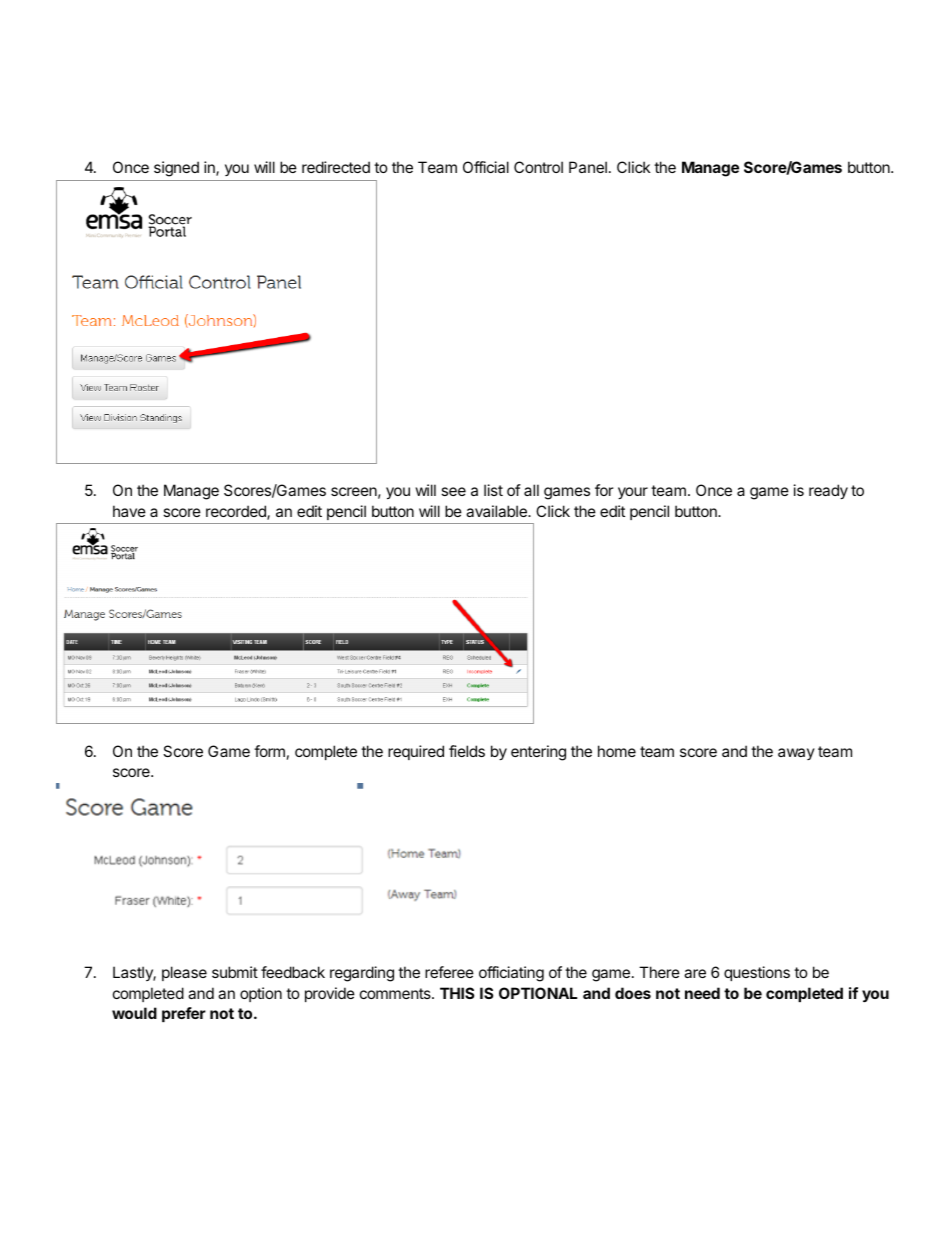  Describe the element at coordinates (796, 754) in the screenshot. I see `away` at that location.
